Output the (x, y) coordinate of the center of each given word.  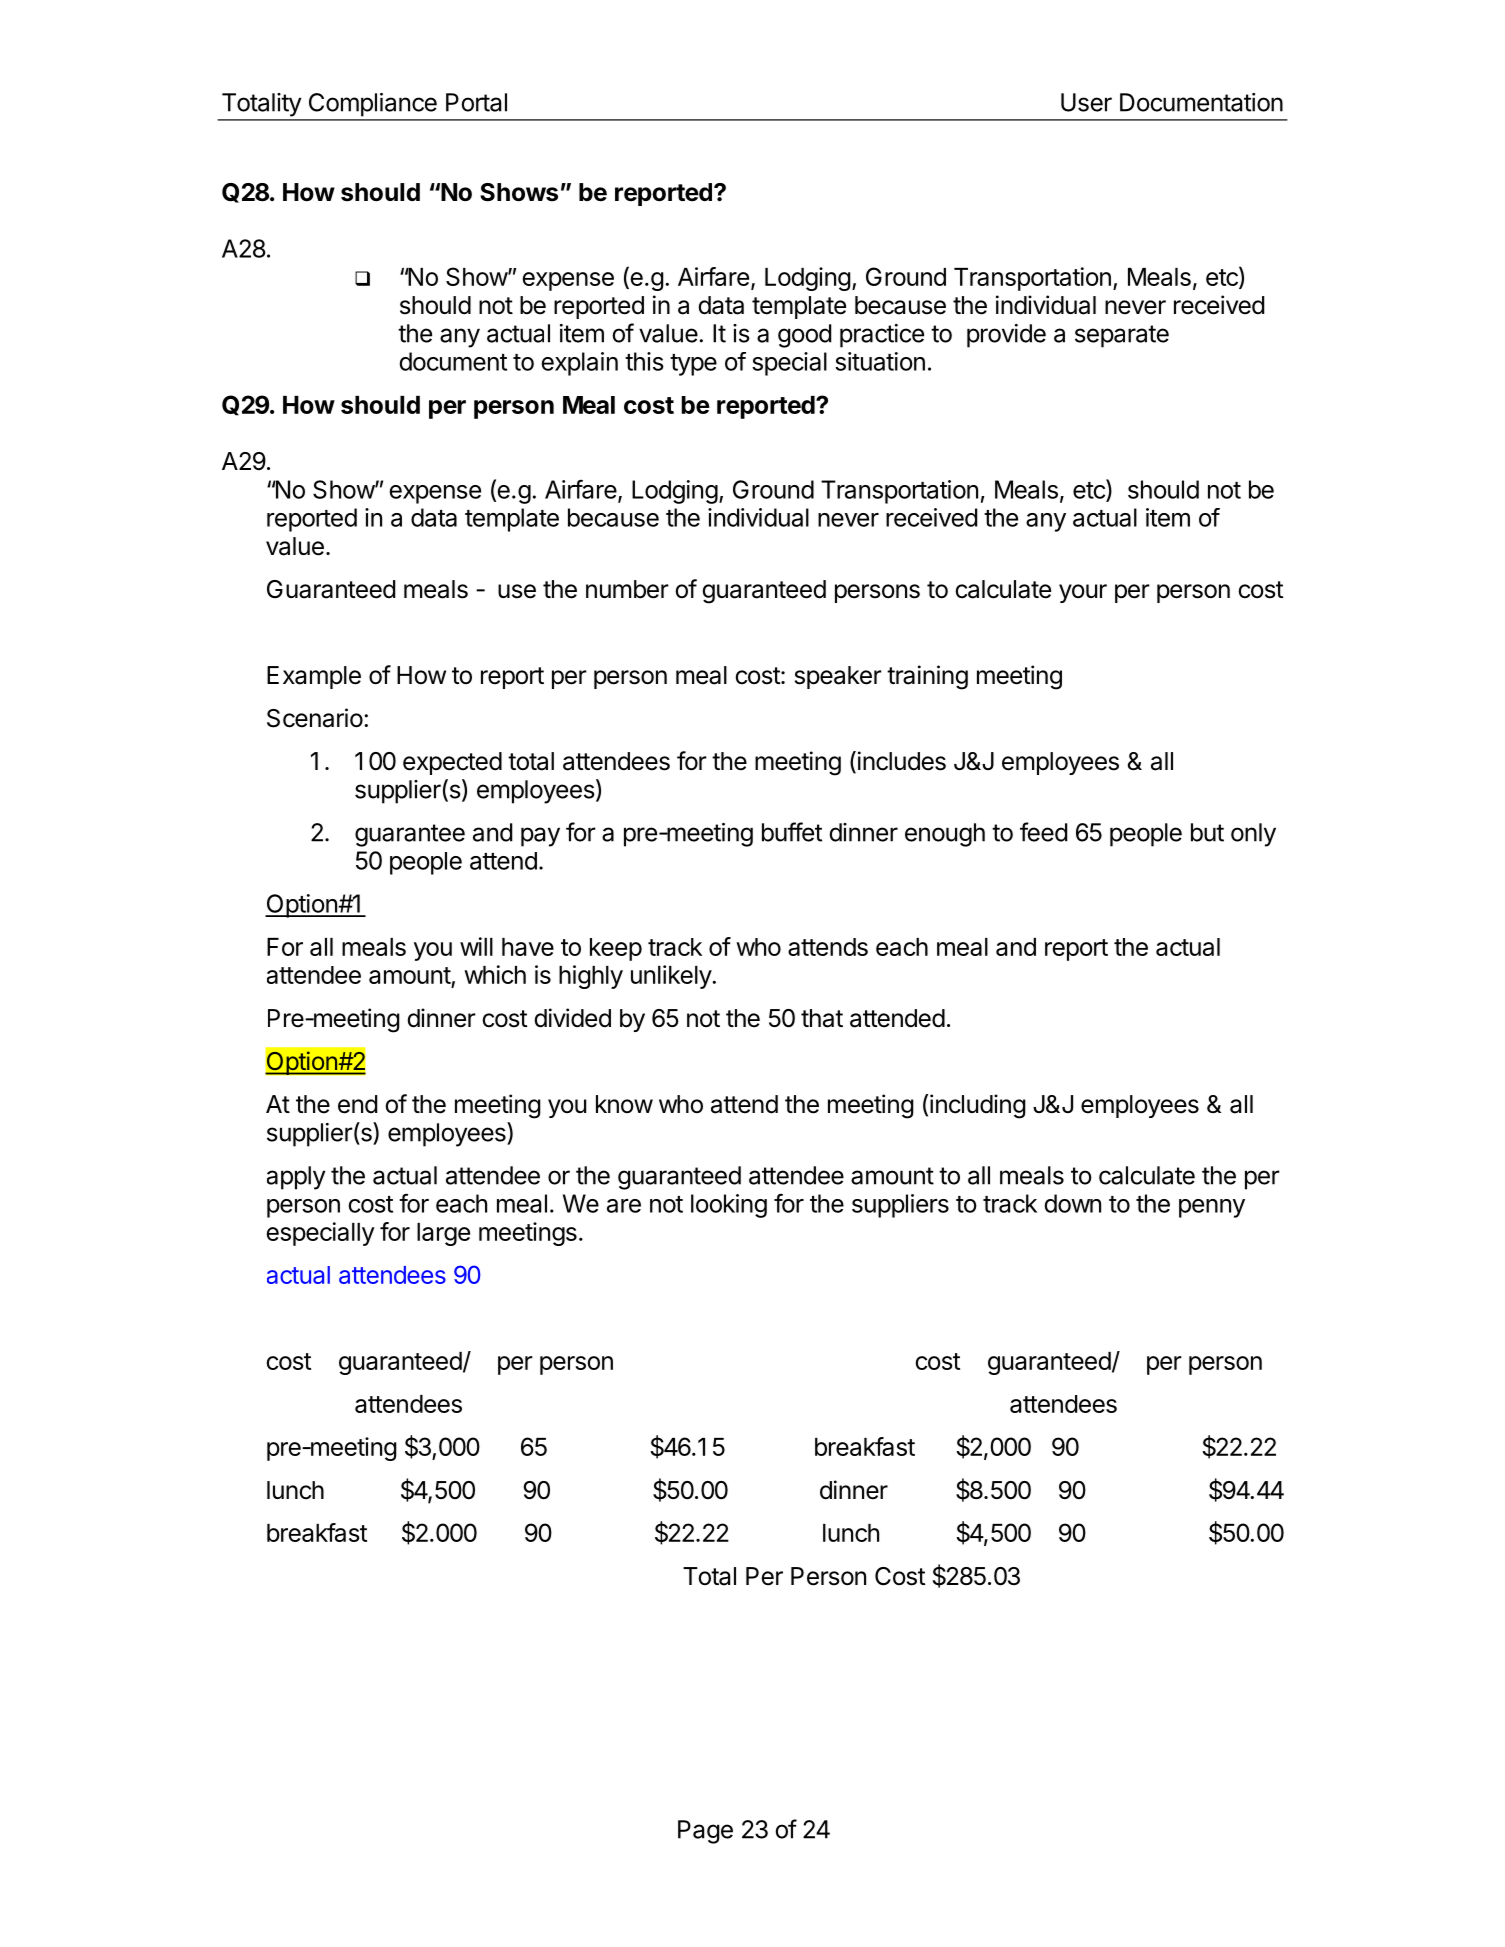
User (1086, 102)
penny (1212, 1208)
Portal (476, 102)
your (1083, 593)
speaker (838, 677)
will (476, 946)
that (822, 1018)
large (443, 1234)
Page (705, 1832)
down (1072, 1203)
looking (729, 1206)
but (1207, 832)
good (804, 336)
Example (314, 677)
